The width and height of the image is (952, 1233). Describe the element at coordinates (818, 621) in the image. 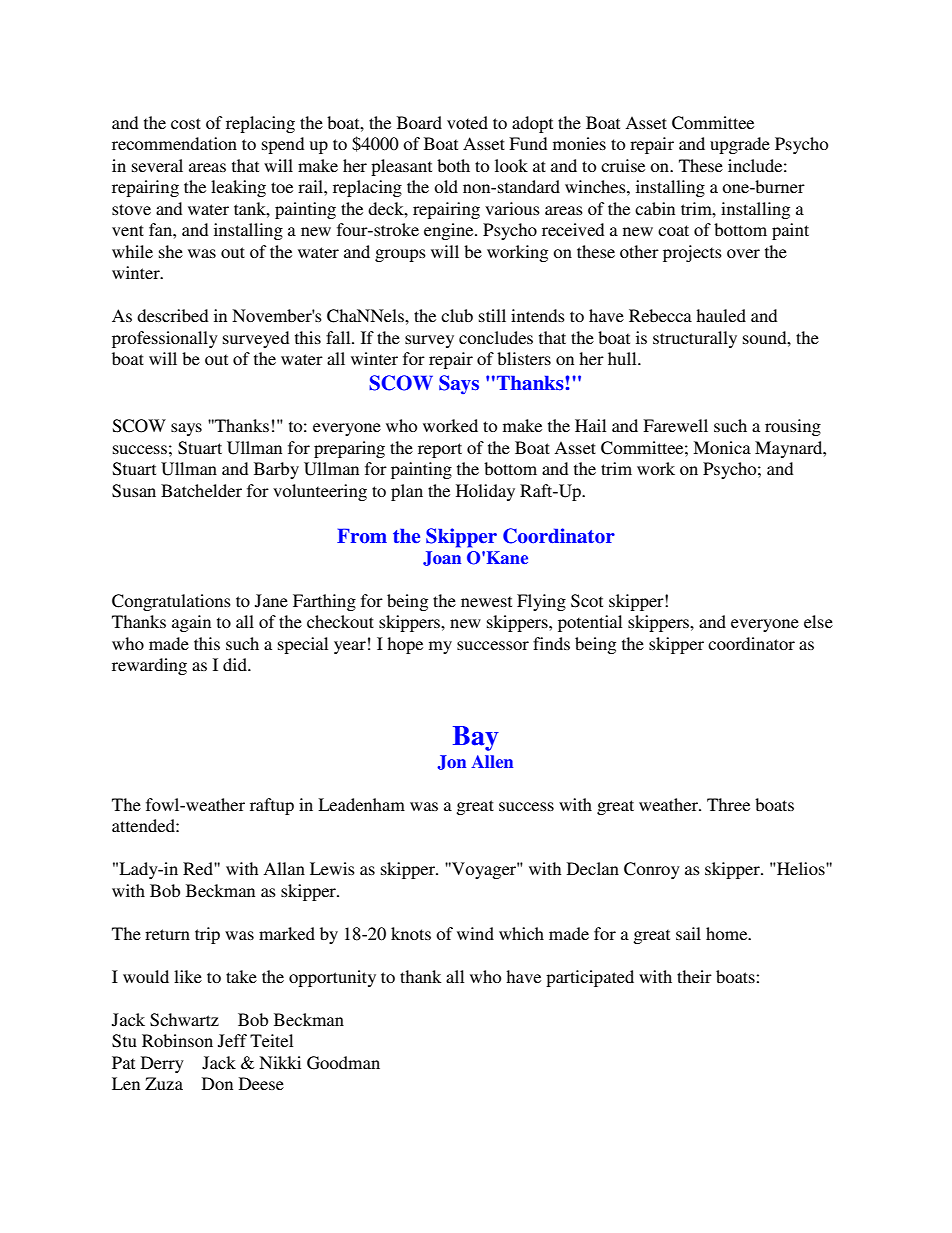

I see `else` at that location.
